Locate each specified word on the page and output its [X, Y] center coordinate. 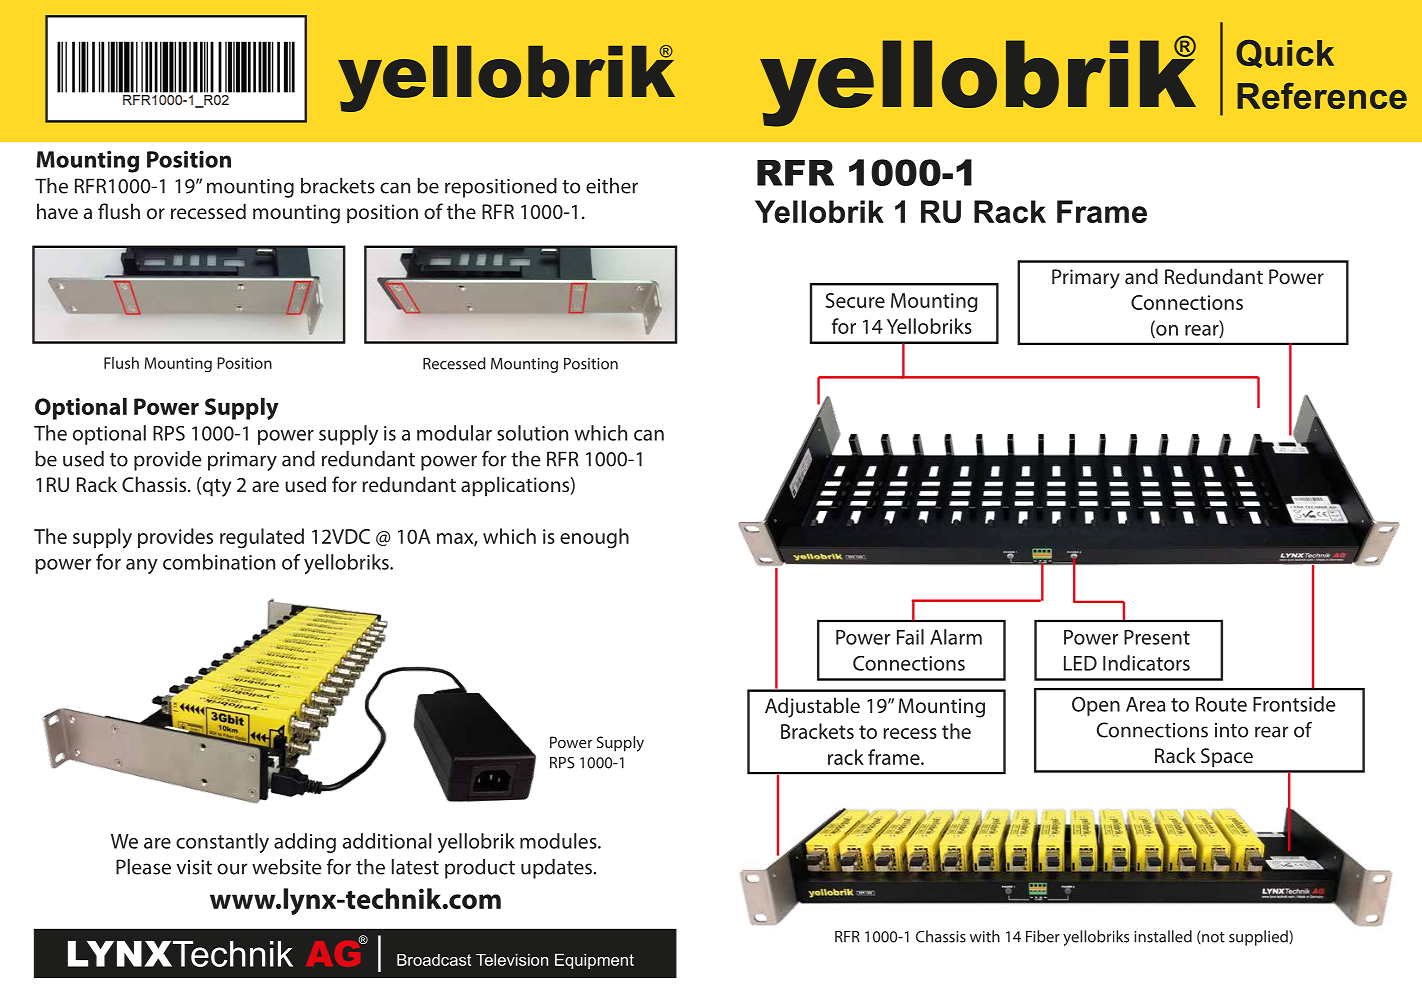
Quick [1285, 54]
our [232, 869]
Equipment [594, 961]
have [57, 211]
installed [1163, 936]
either [612, 186]
